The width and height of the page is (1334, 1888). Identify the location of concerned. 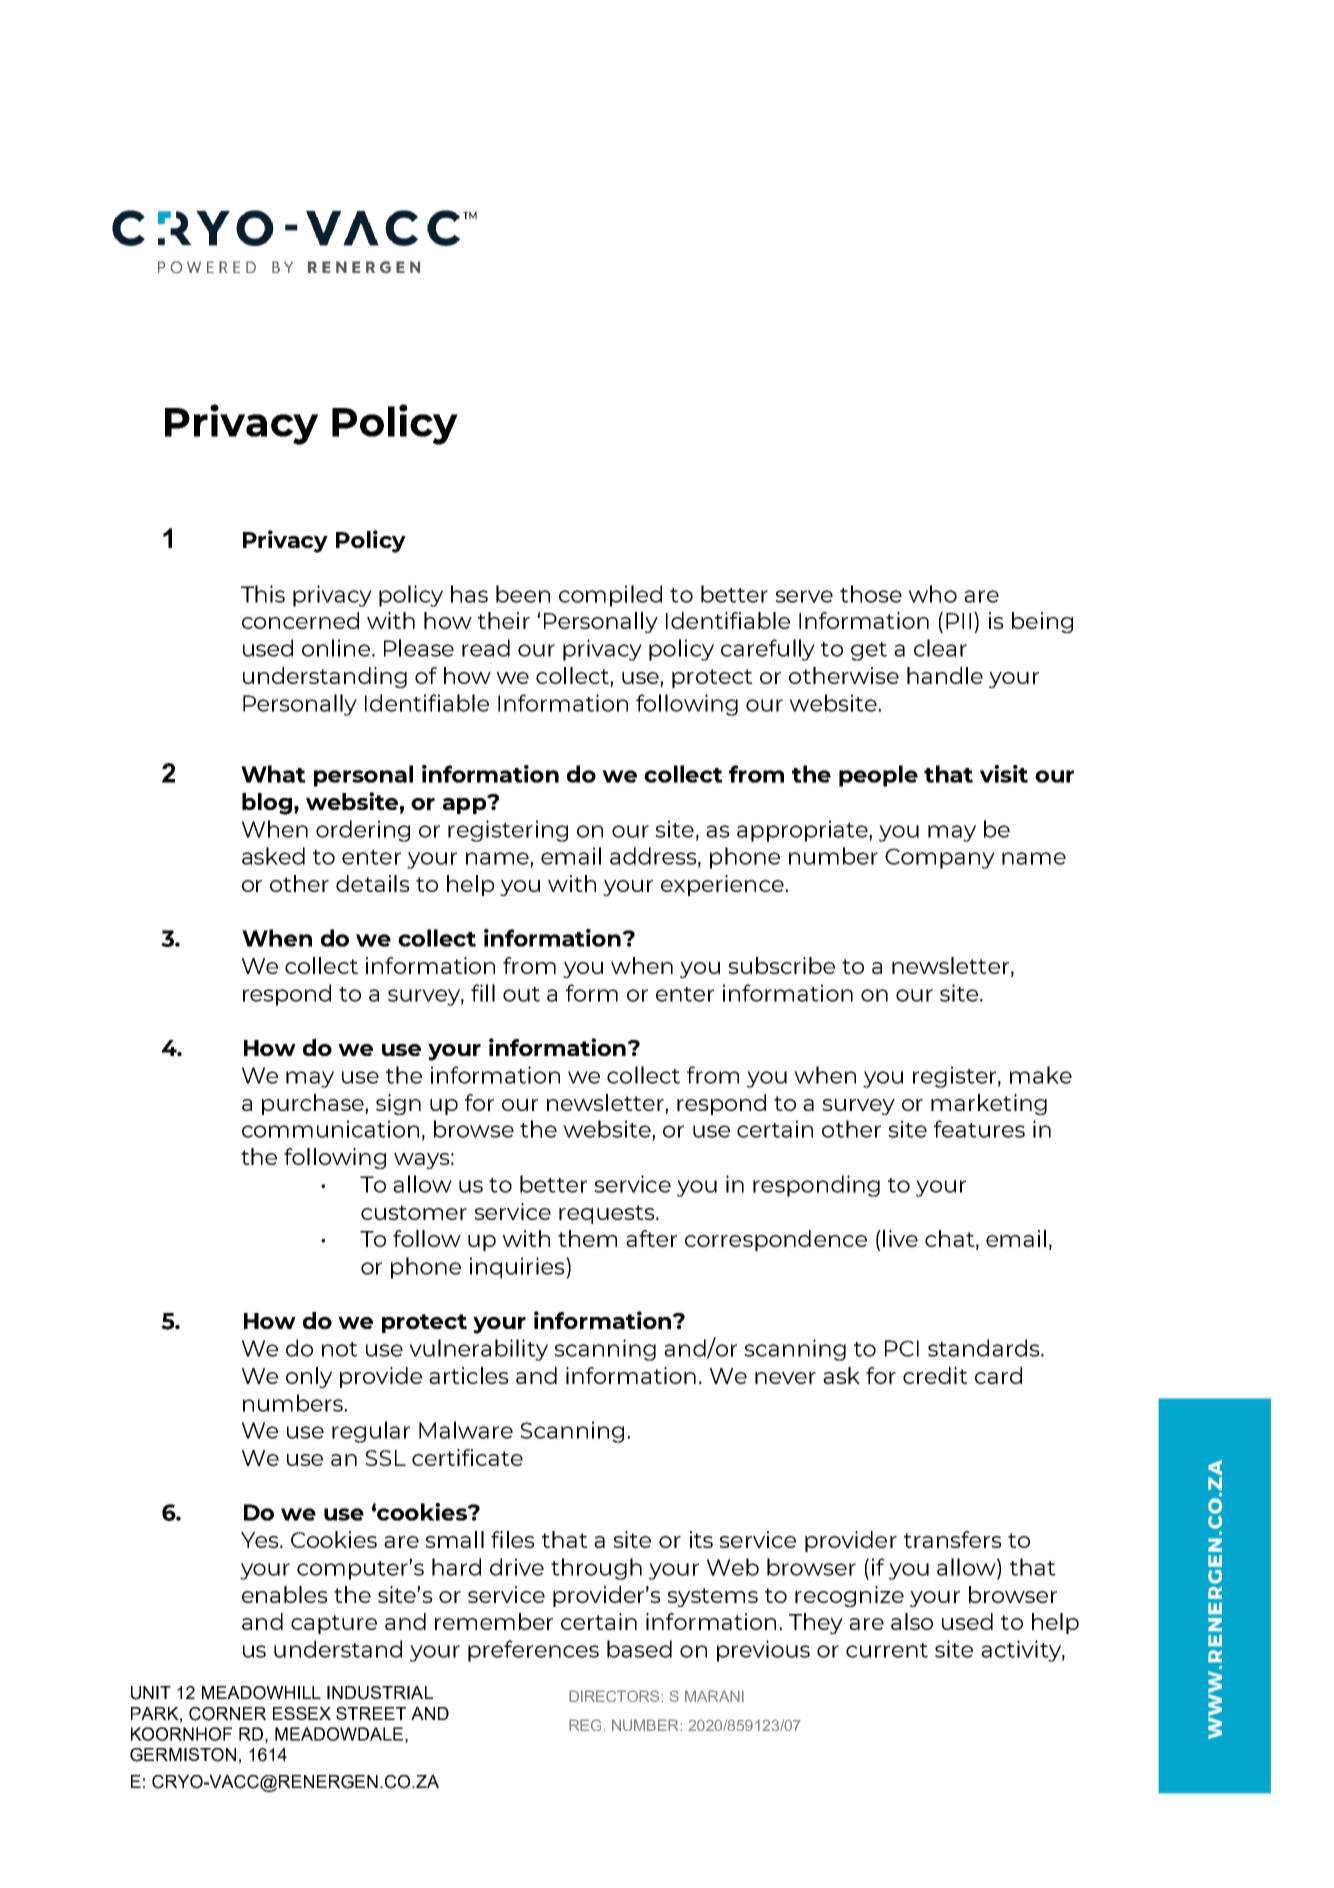
(300, 620).
